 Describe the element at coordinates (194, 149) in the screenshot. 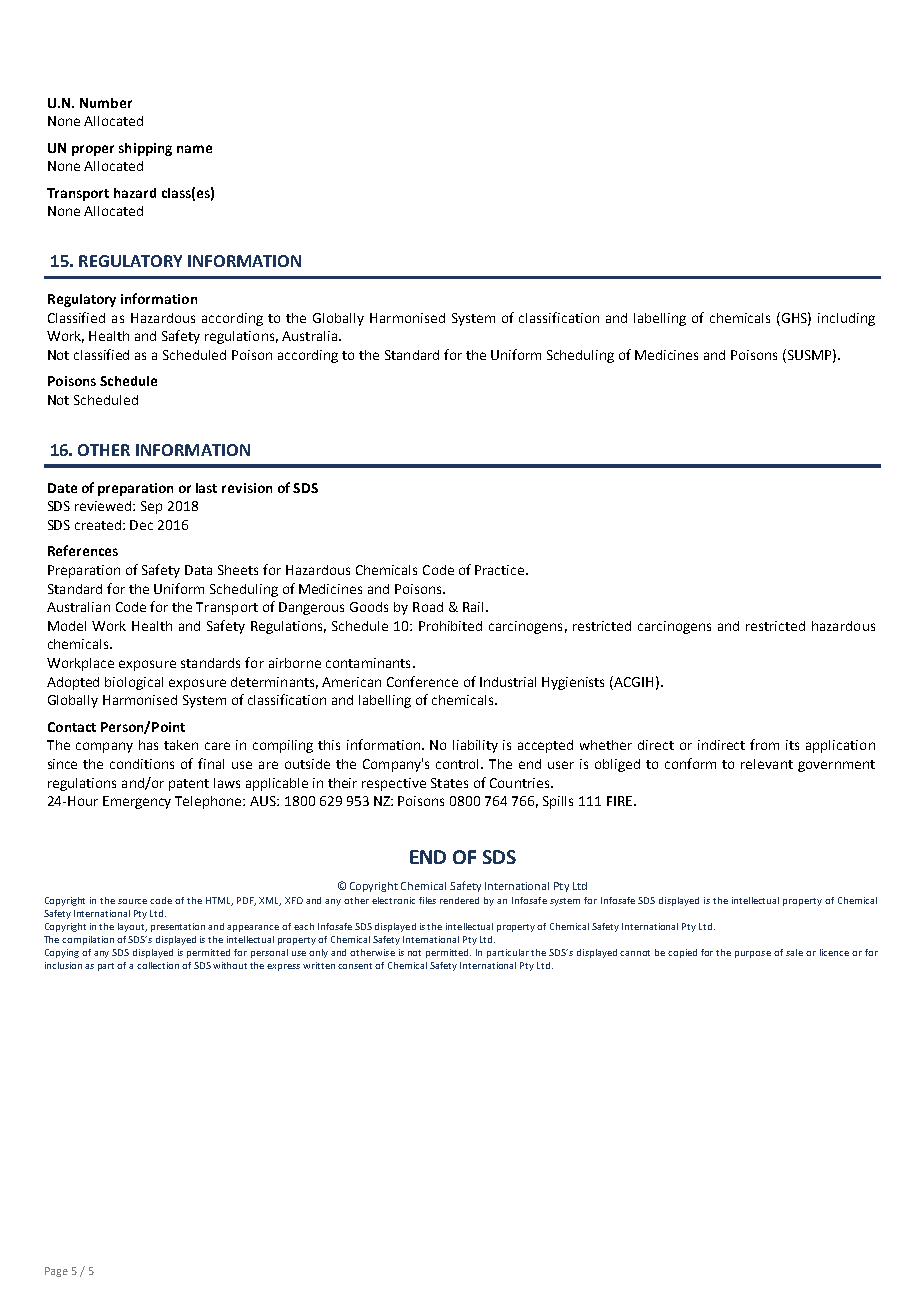

I see `name` at that location.
